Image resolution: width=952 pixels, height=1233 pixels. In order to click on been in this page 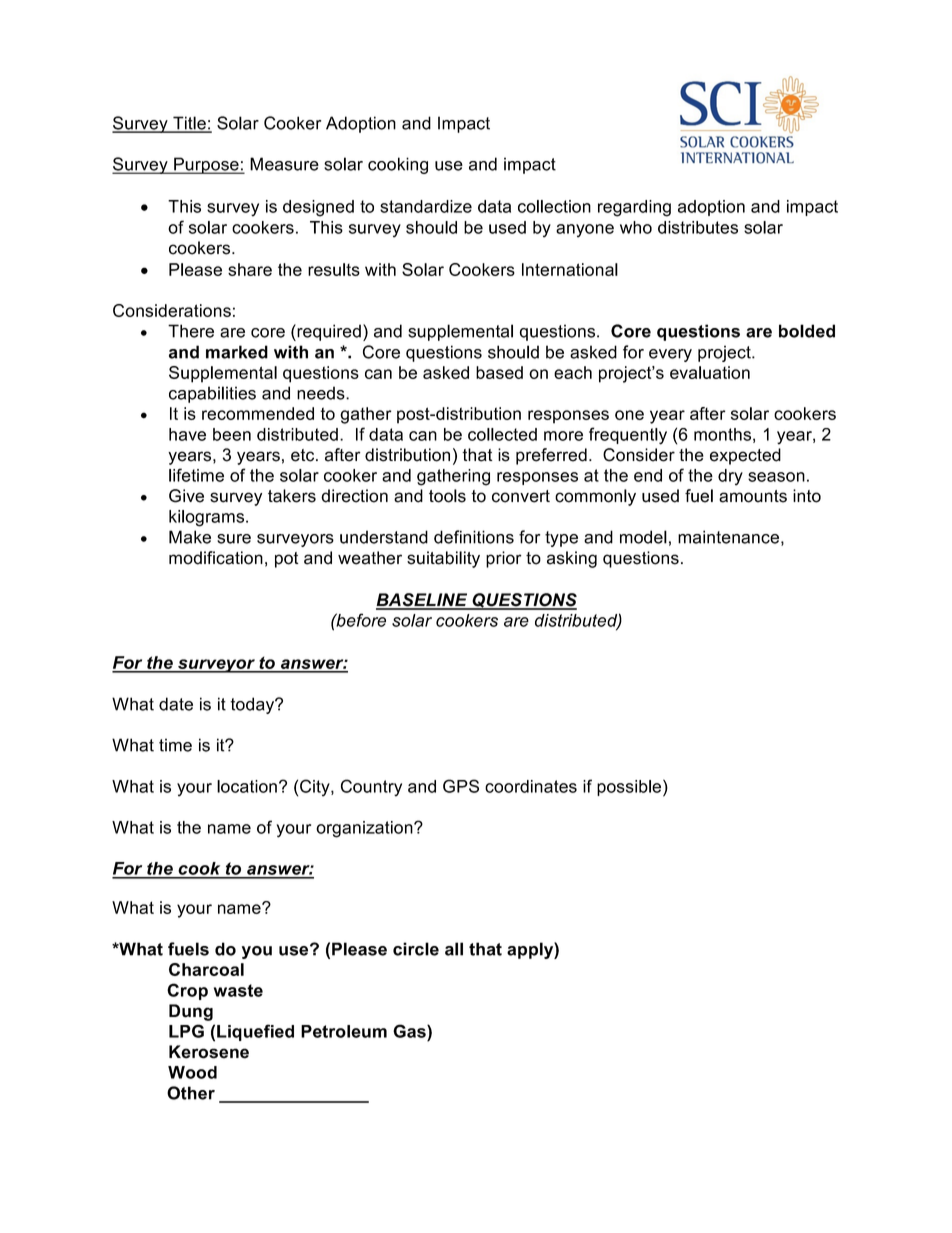, I will do `click(232, 434)`.
